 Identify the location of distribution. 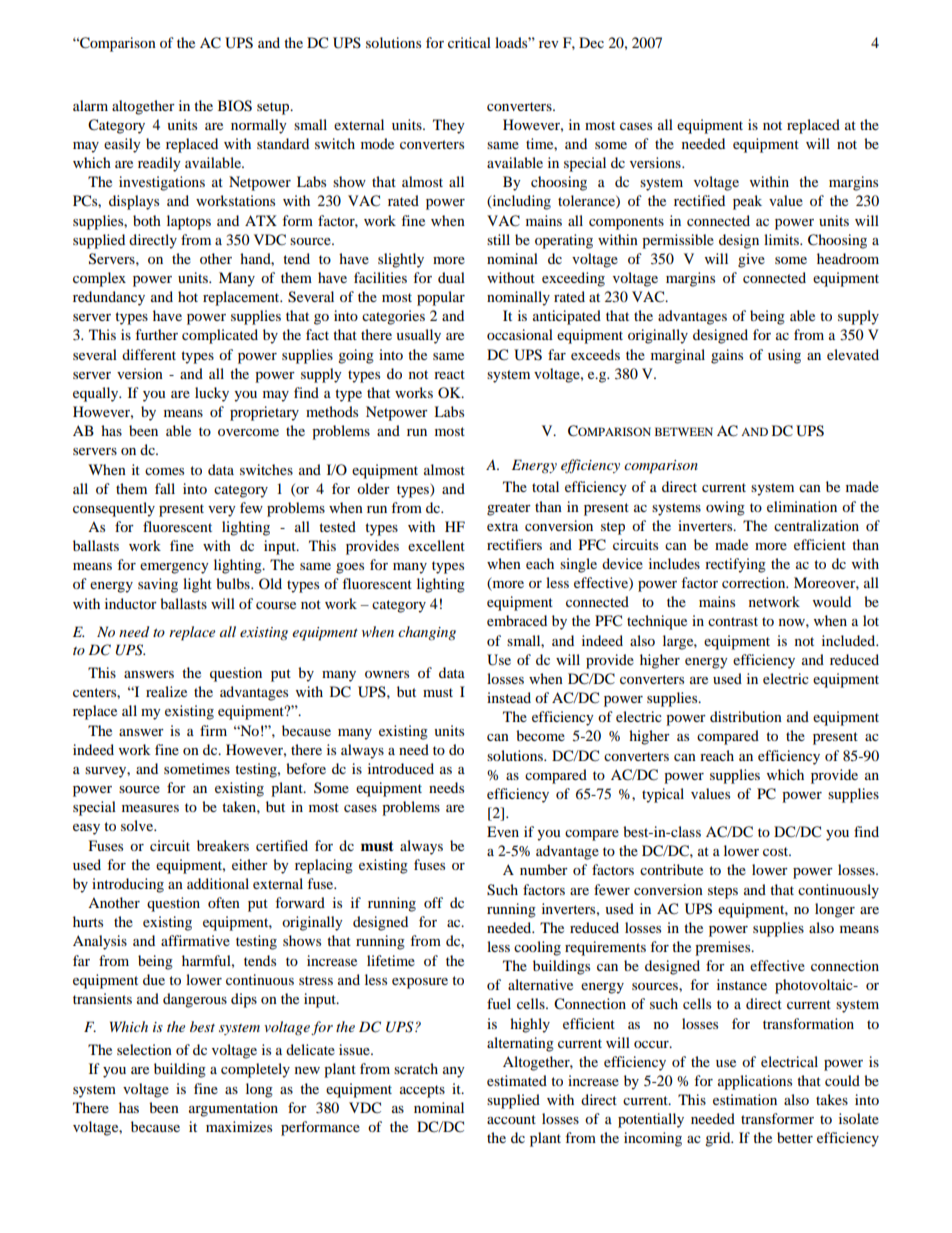
(746, 716).
